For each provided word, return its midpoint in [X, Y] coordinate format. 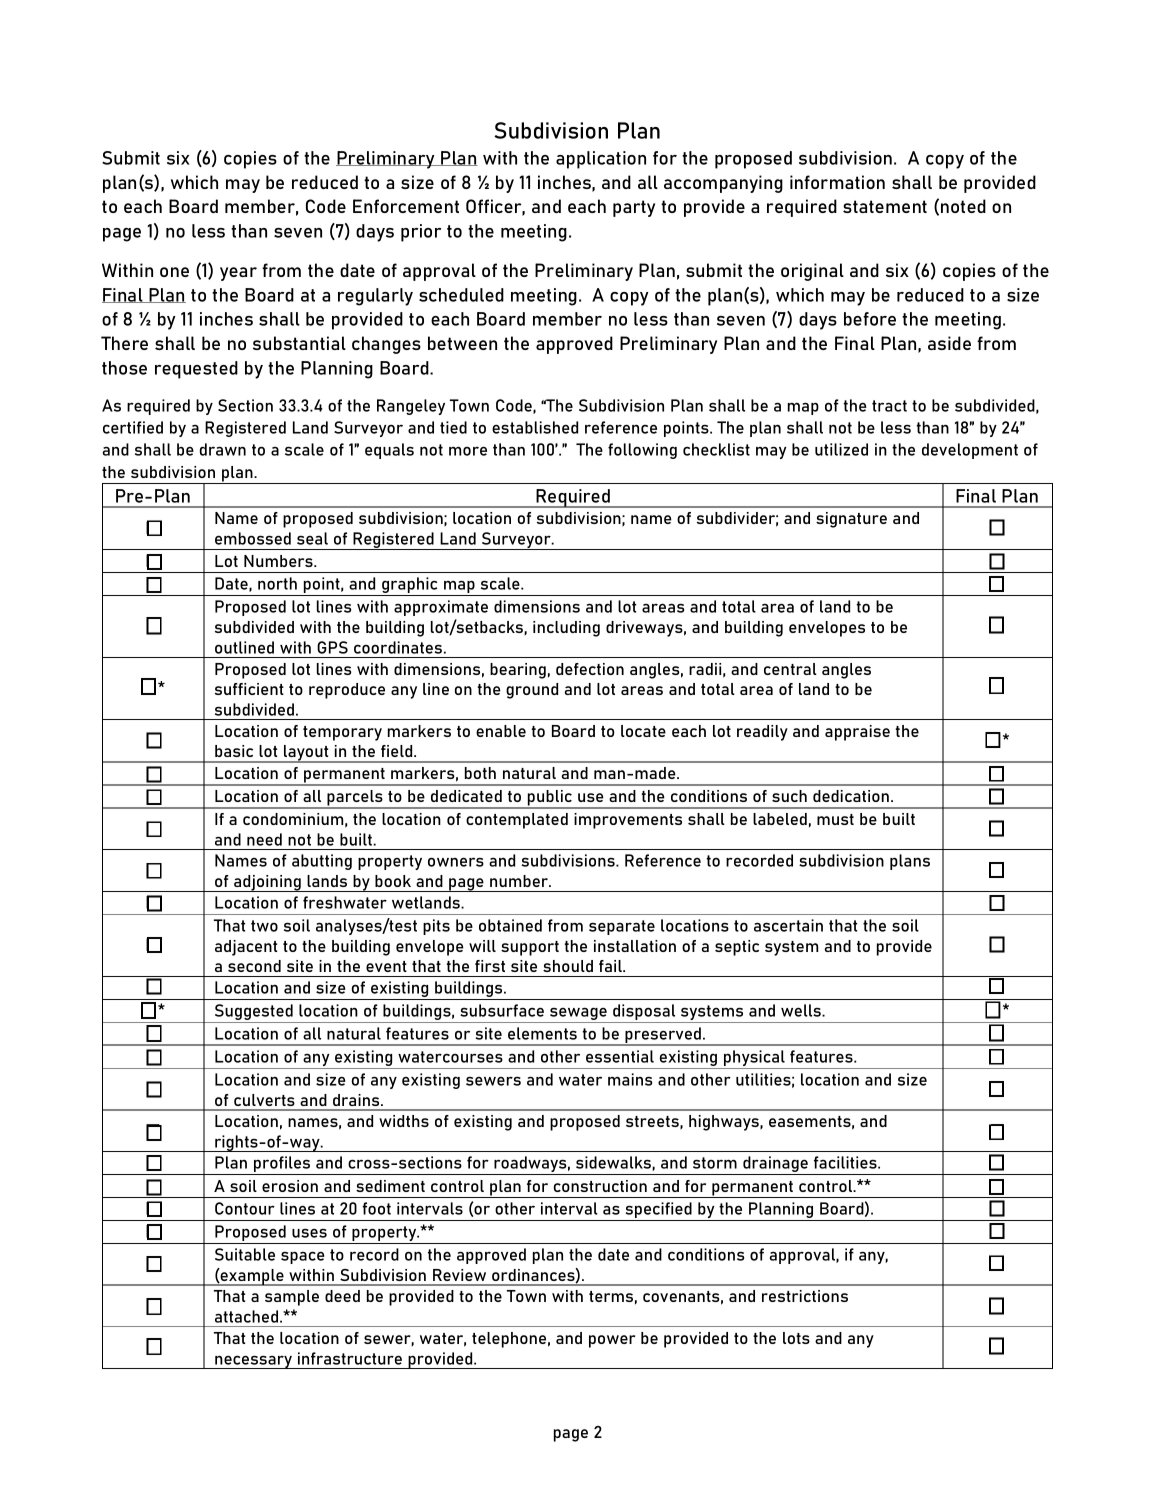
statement [885, 206]
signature [851, 520]
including [566, 629]
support [530, 948]
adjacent [246, 948]
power [612, 1341]
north [277, 583]
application [601, 160]
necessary [253, 1362]
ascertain [788, 925]
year [238, 274]
